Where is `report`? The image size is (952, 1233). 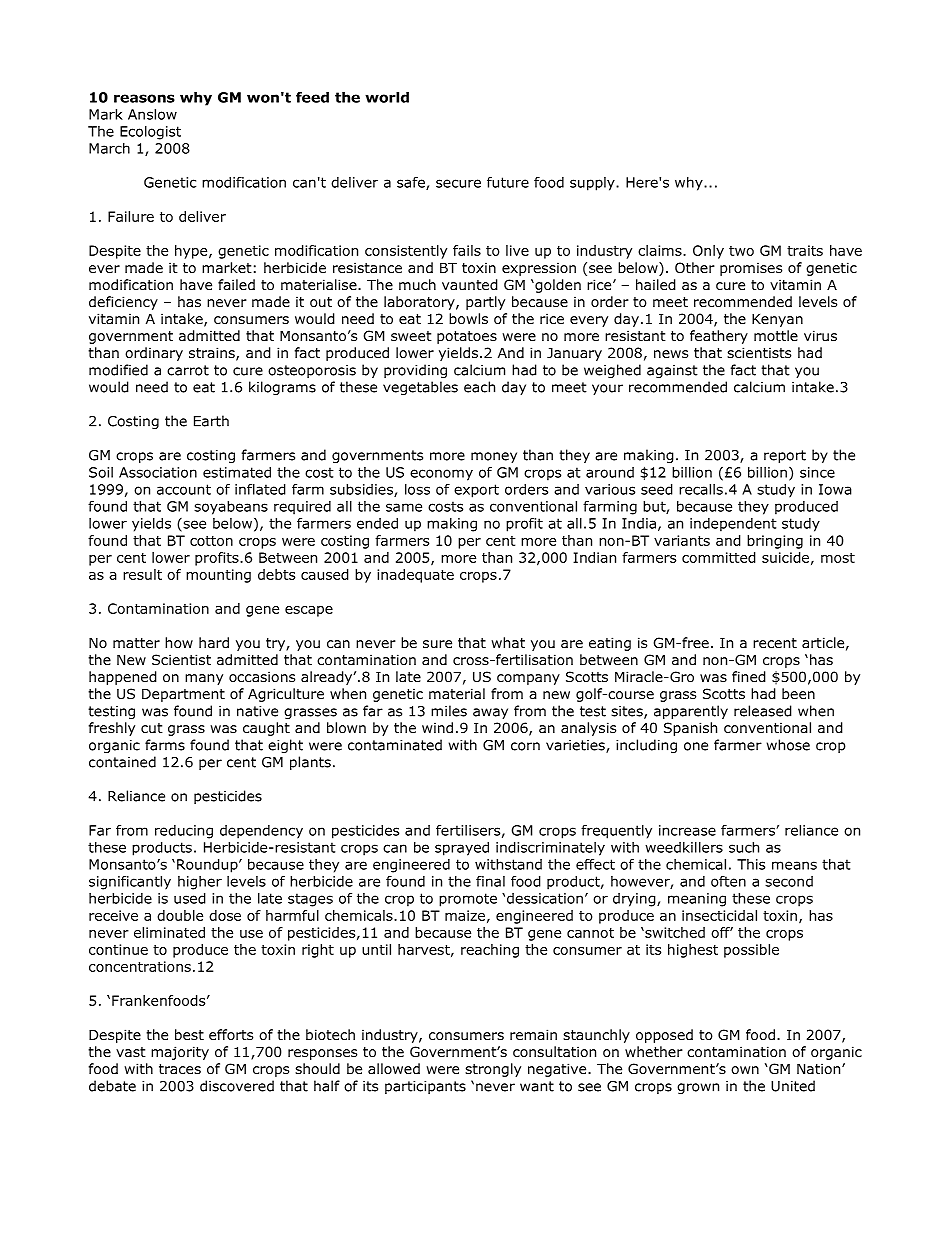
report is located at coordinates (785, 456).
